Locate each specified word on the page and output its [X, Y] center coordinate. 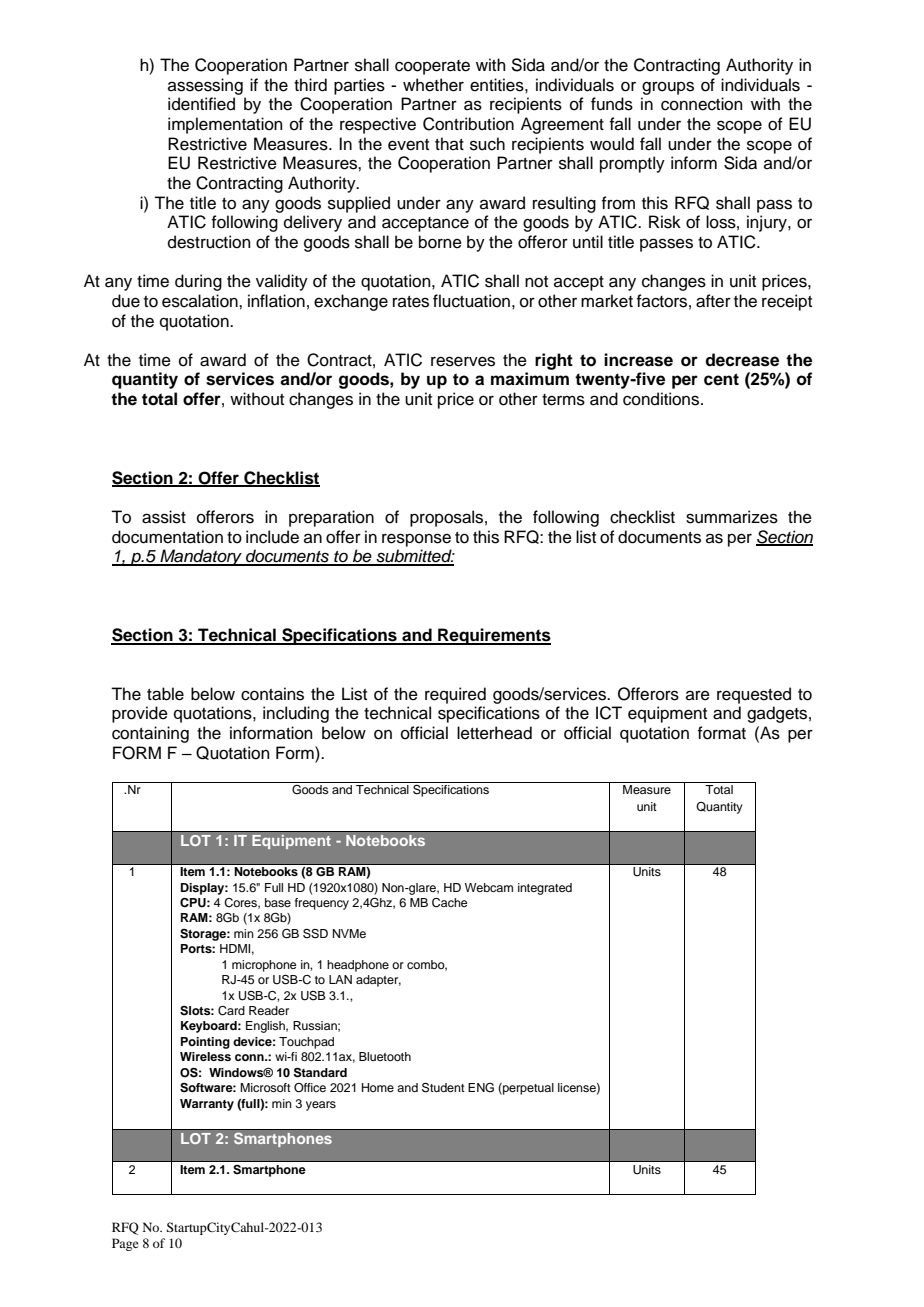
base [278, 902]
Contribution [468, 124]
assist [164, 517]
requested [754, 695]
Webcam [489, 887]
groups [668, 88]
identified [201, 104]
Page [125, 1244]
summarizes [732, 517]
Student [443, 1088]
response [416, 540]
